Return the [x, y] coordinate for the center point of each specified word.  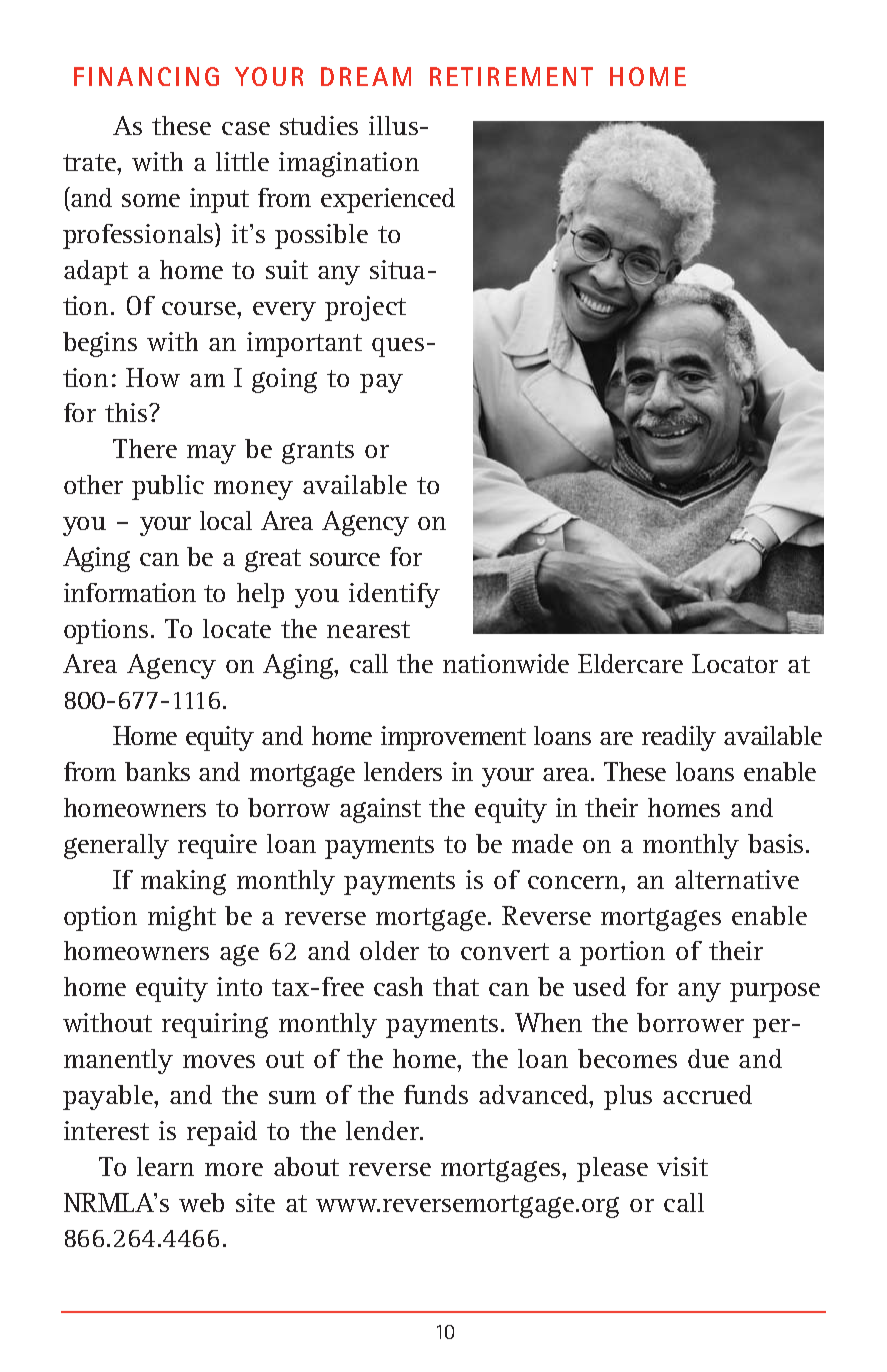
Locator [735, 663]
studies [319, 125]
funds [436, 1094]
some [151, 200]
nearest [368, 629]
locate [237, 628]
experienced [388, 200]
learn [165, 1166]
